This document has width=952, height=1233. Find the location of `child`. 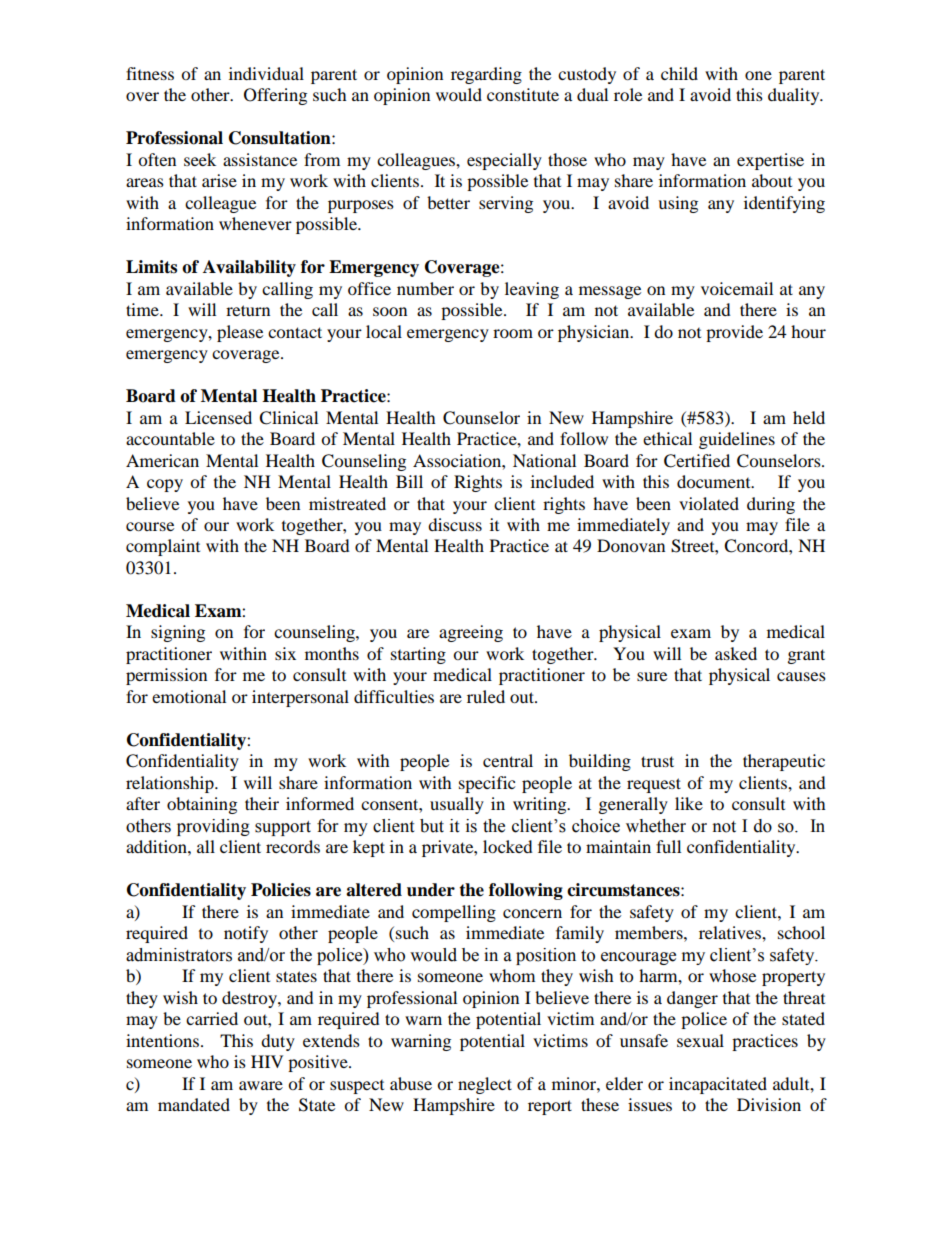

child is located at coordinates (679, 73).
